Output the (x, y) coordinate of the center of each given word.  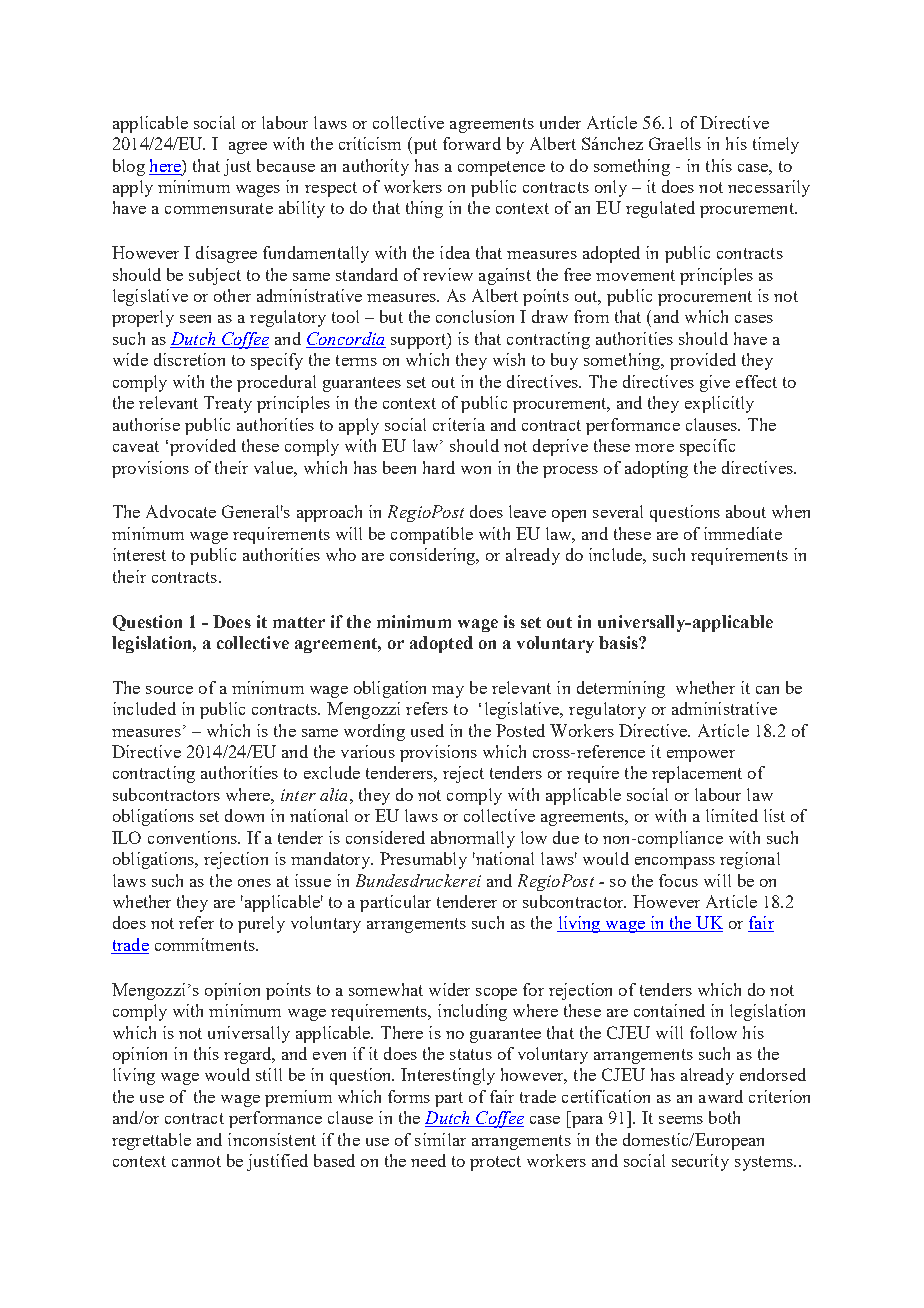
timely (776, 145)
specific (707, 447)
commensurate (219, 208)
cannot (196, 1161)
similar (440, 1139)
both (724, 1117)
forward (472, 143)
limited (732, 815)
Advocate (181, 511)
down (244, 815)
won (476, 470)
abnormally (473, 839)
